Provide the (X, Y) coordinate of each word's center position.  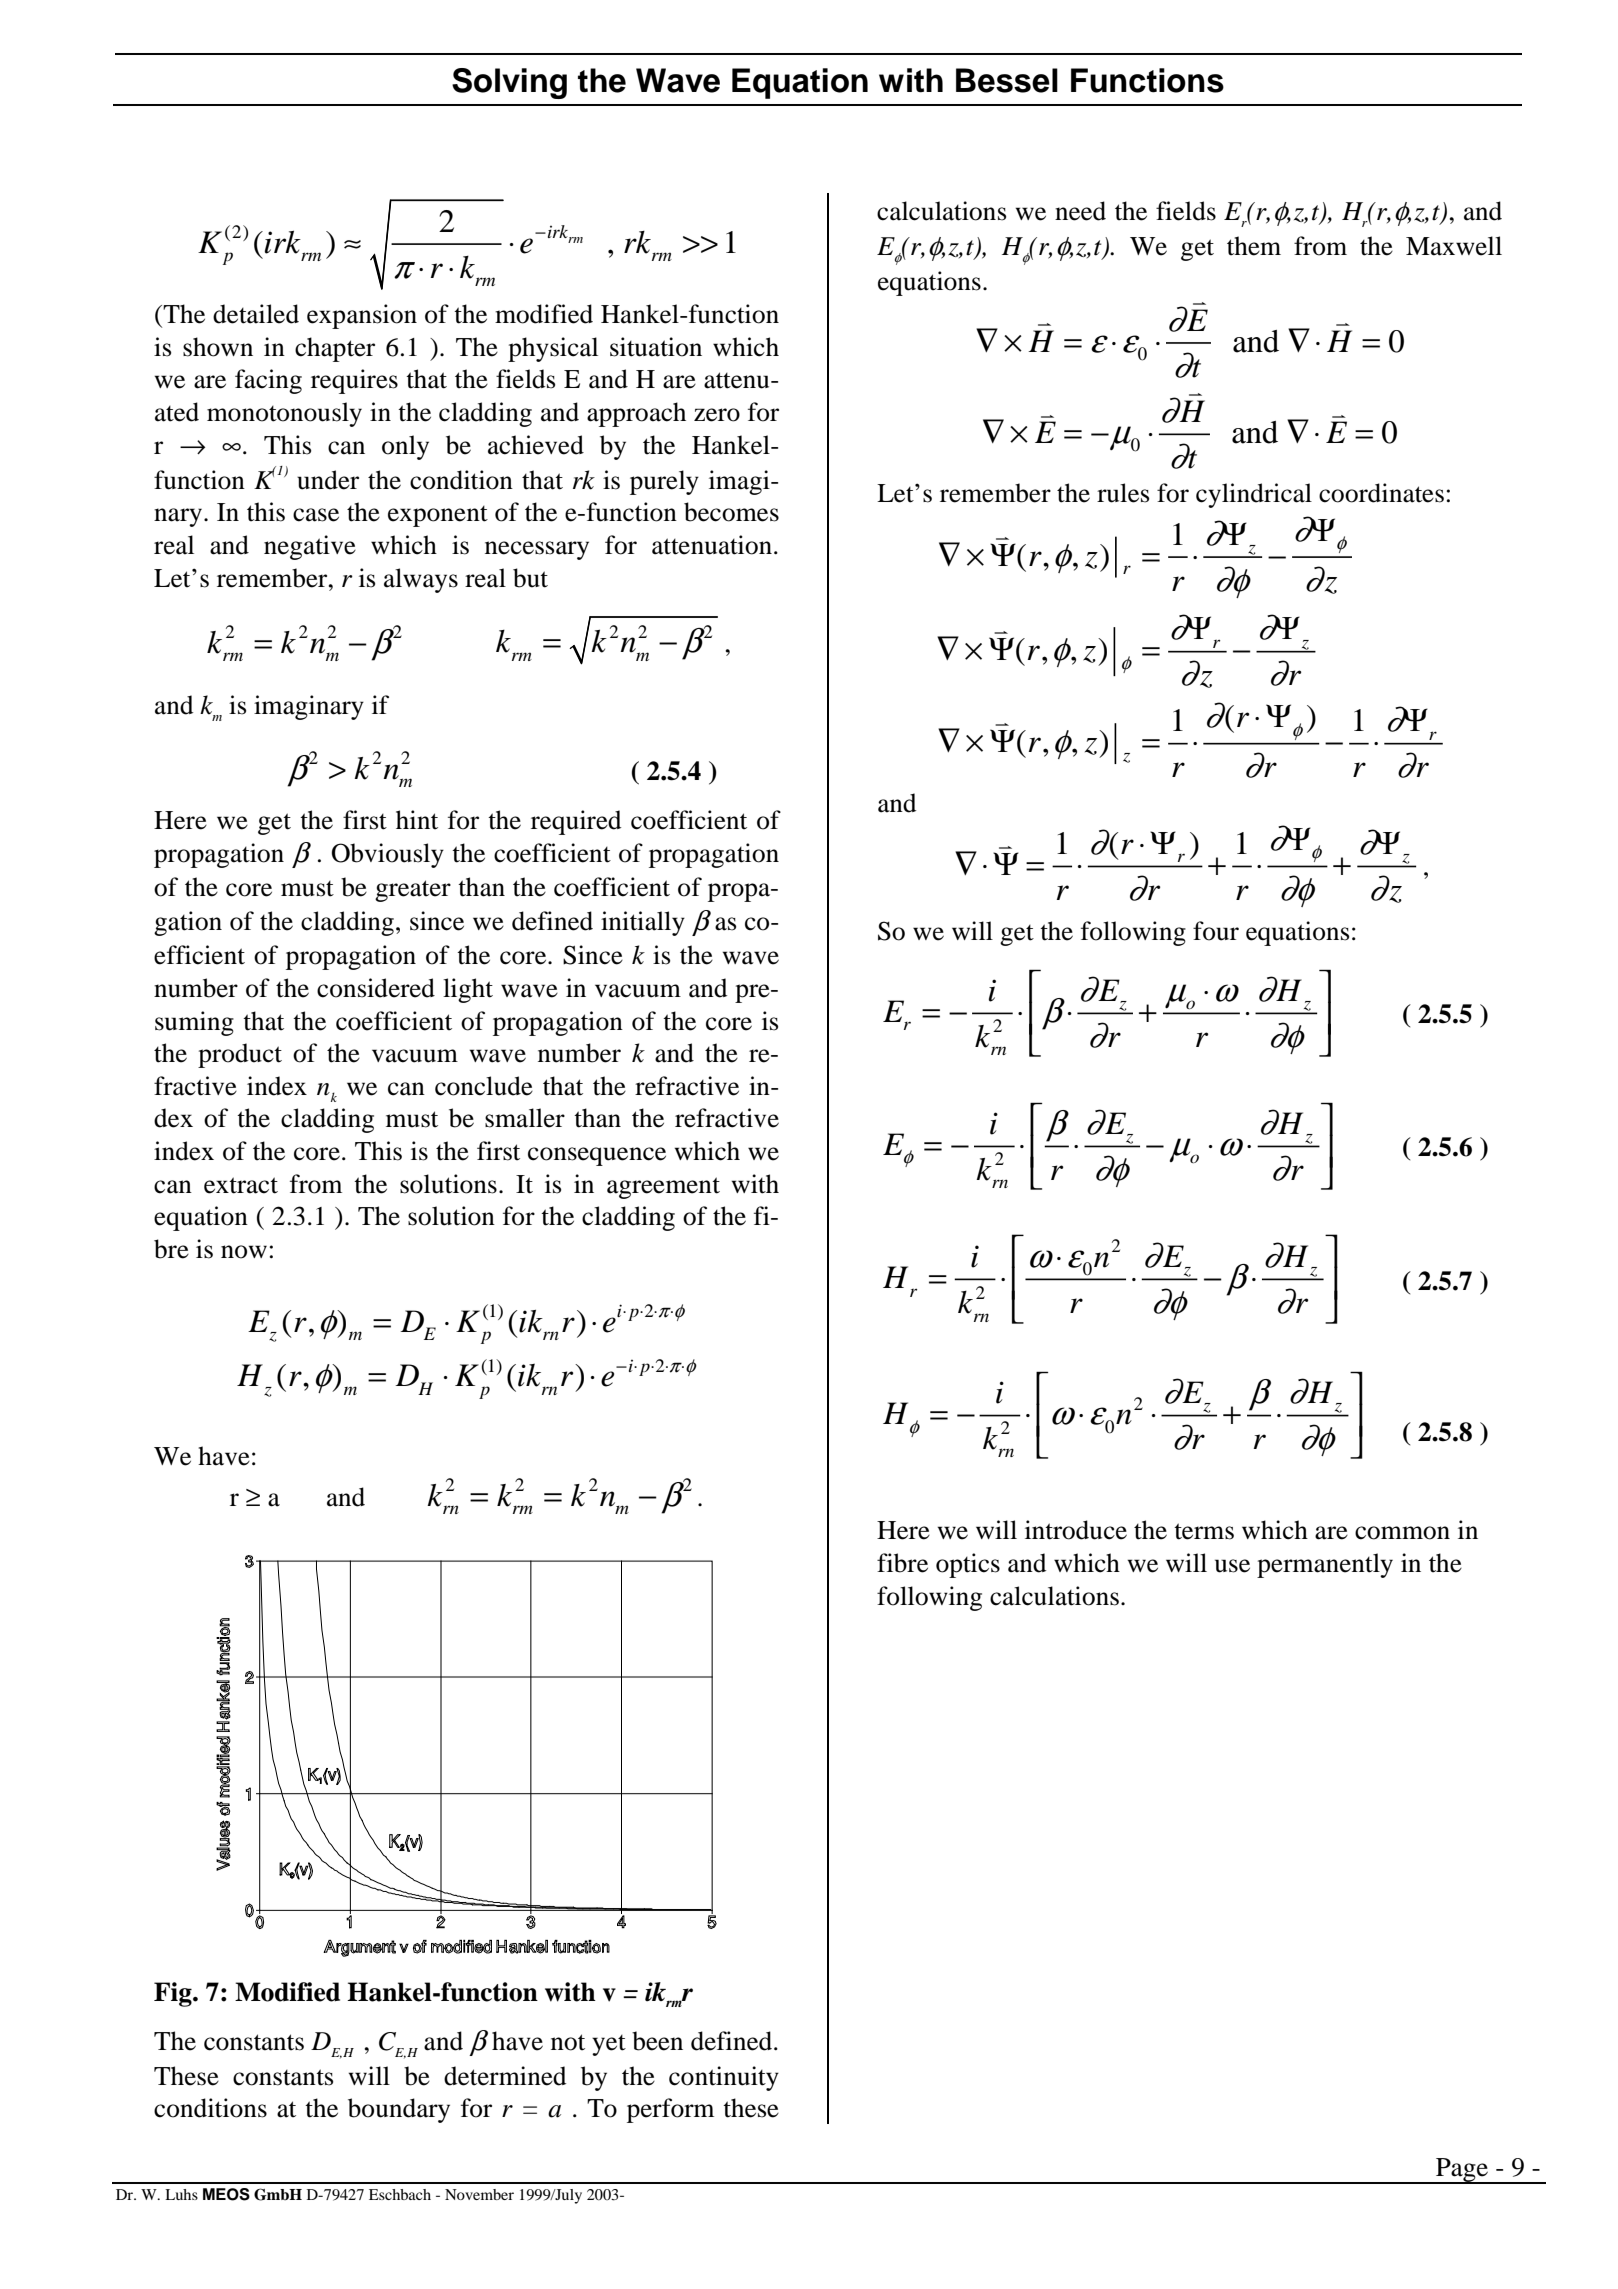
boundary (399, 2110)
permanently (1325, 1565)
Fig (174, 1994)
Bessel (1007, 80)
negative (310, 547)
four (1216, 931)
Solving (509, 83)
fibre (902, 1563)
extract (241, 1185)
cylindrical (1254, 495)
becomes (731, 512)
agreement (663, 1188)
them (1254, 246)
